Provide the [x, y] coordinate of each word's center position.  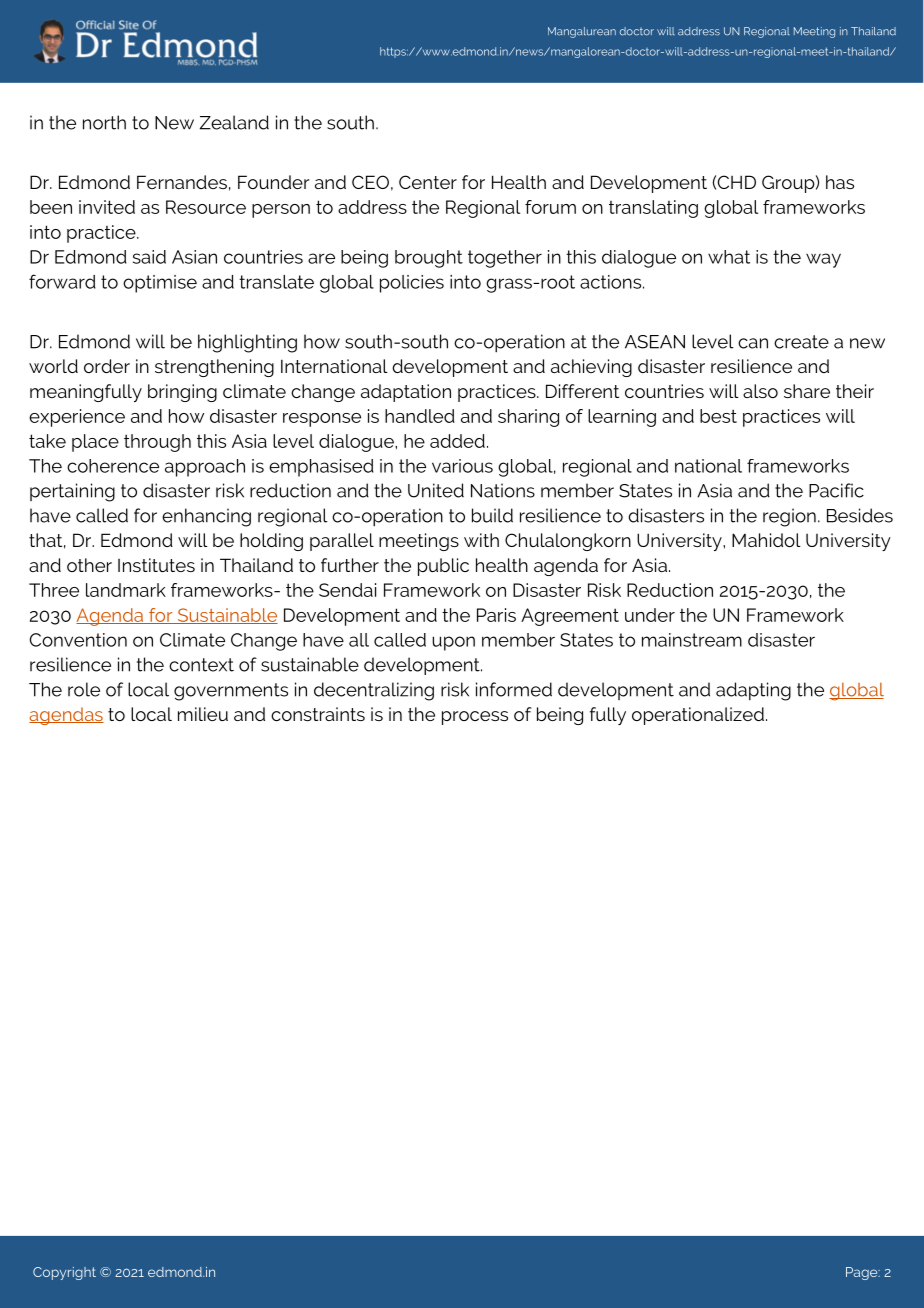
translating [653, 209]
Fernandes [182, 182]
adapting [753, 691]
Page [863, 1273]
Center [428, 182]
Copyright [64, 1273]
